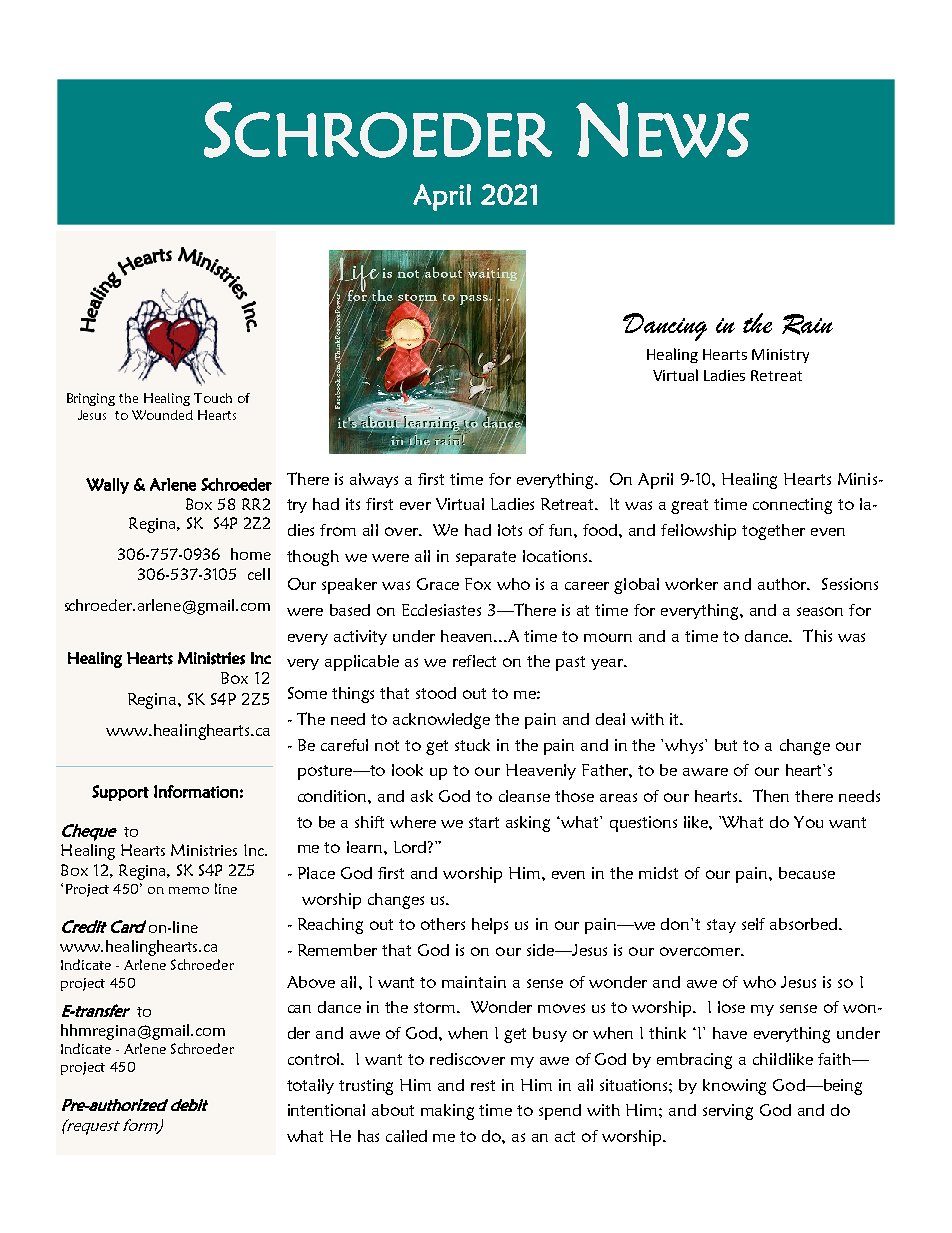 The height and width of the document is (1233, 952). I want to click on Touch, so click(213, 398).
